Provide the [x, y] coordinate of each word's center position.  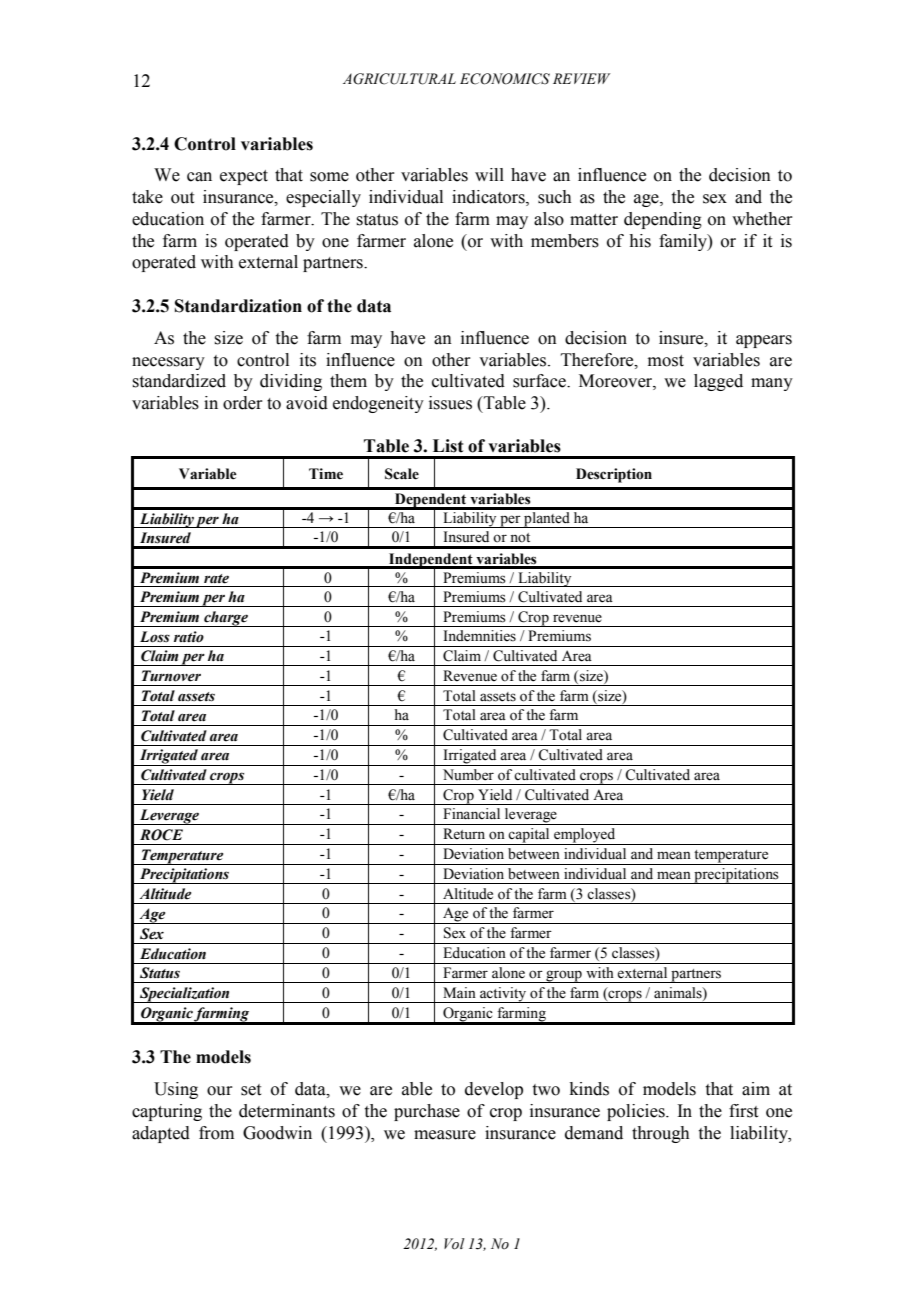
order [242, 403]
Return [464, 834]
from [216, 1133]
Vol [454, 1244]
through [661, 1134]
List [448, 446]
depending [663, 220]
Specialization [185, 995]
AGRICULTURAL [399, 79]
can [199, 177]
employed [585, 836]
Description [614, 475]
